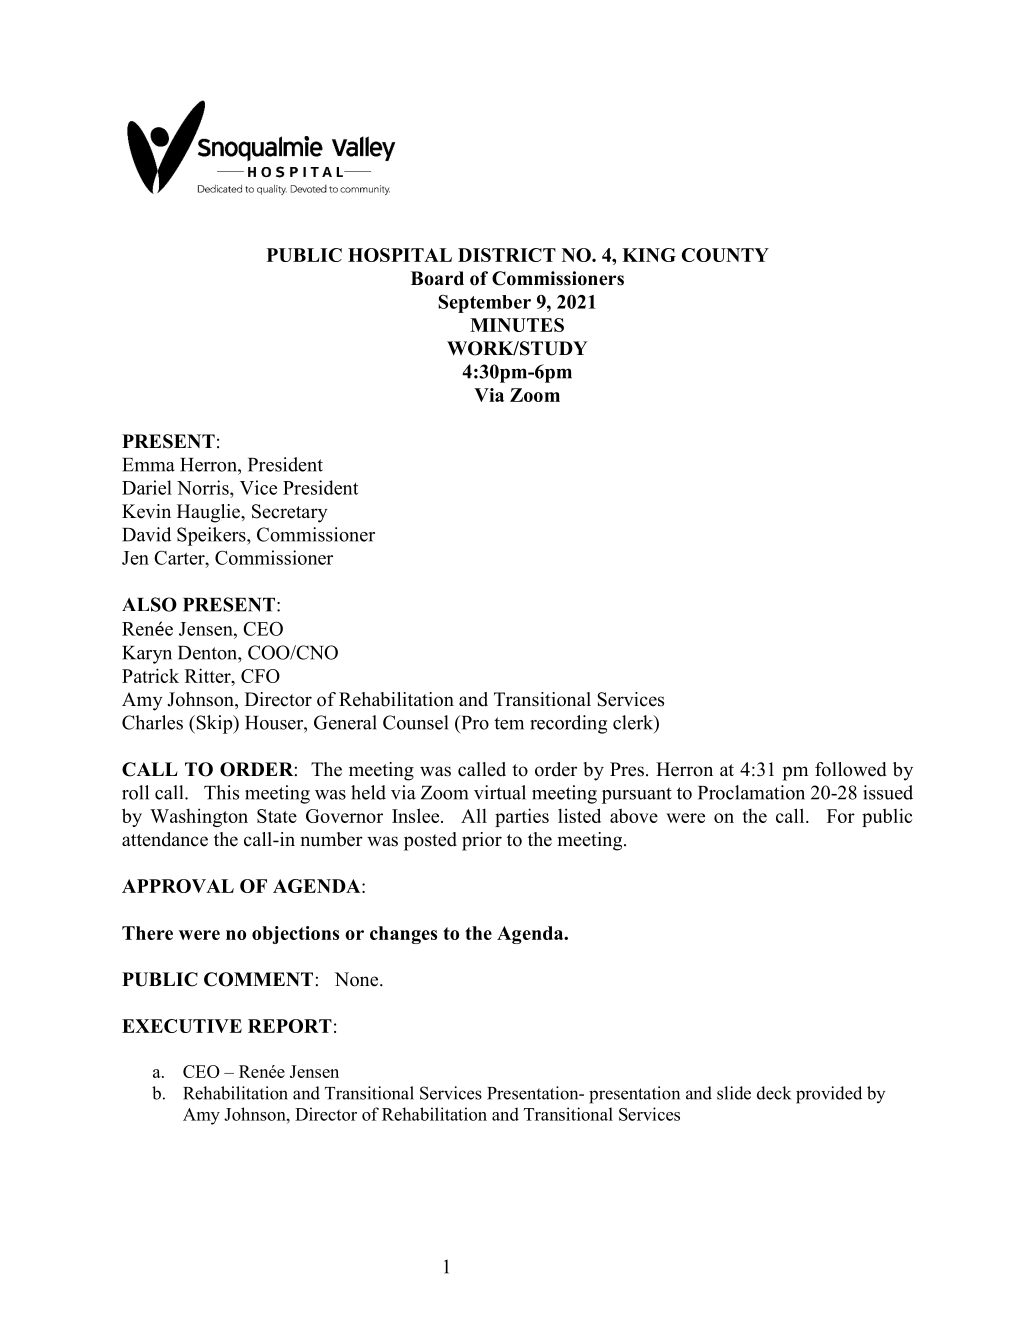 The width and height of the page is (1035, 1339). I want to click on HOSPITAL, so click(400, 255).
